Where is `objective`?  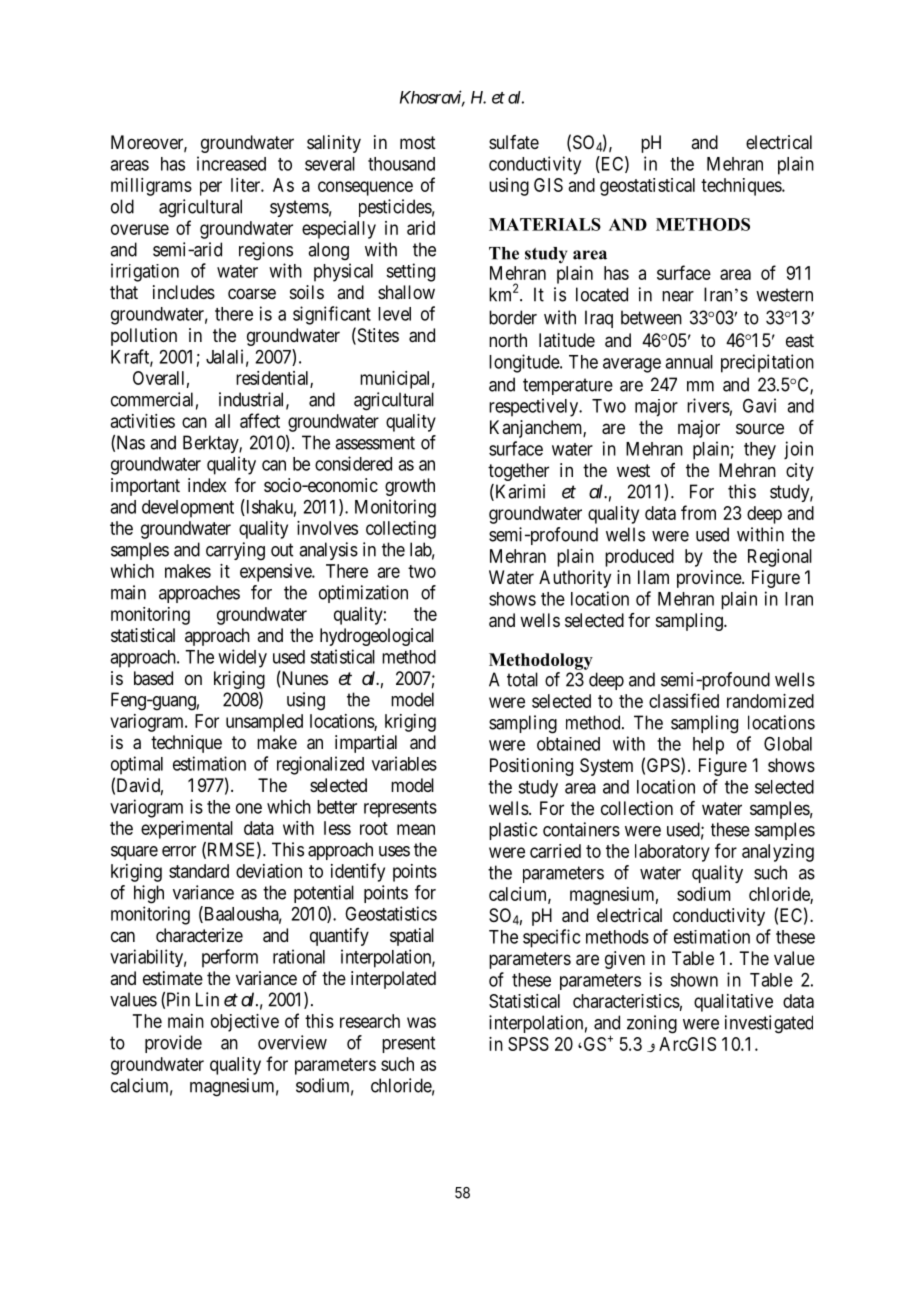
objective is located at coordinates (245, 1023).
